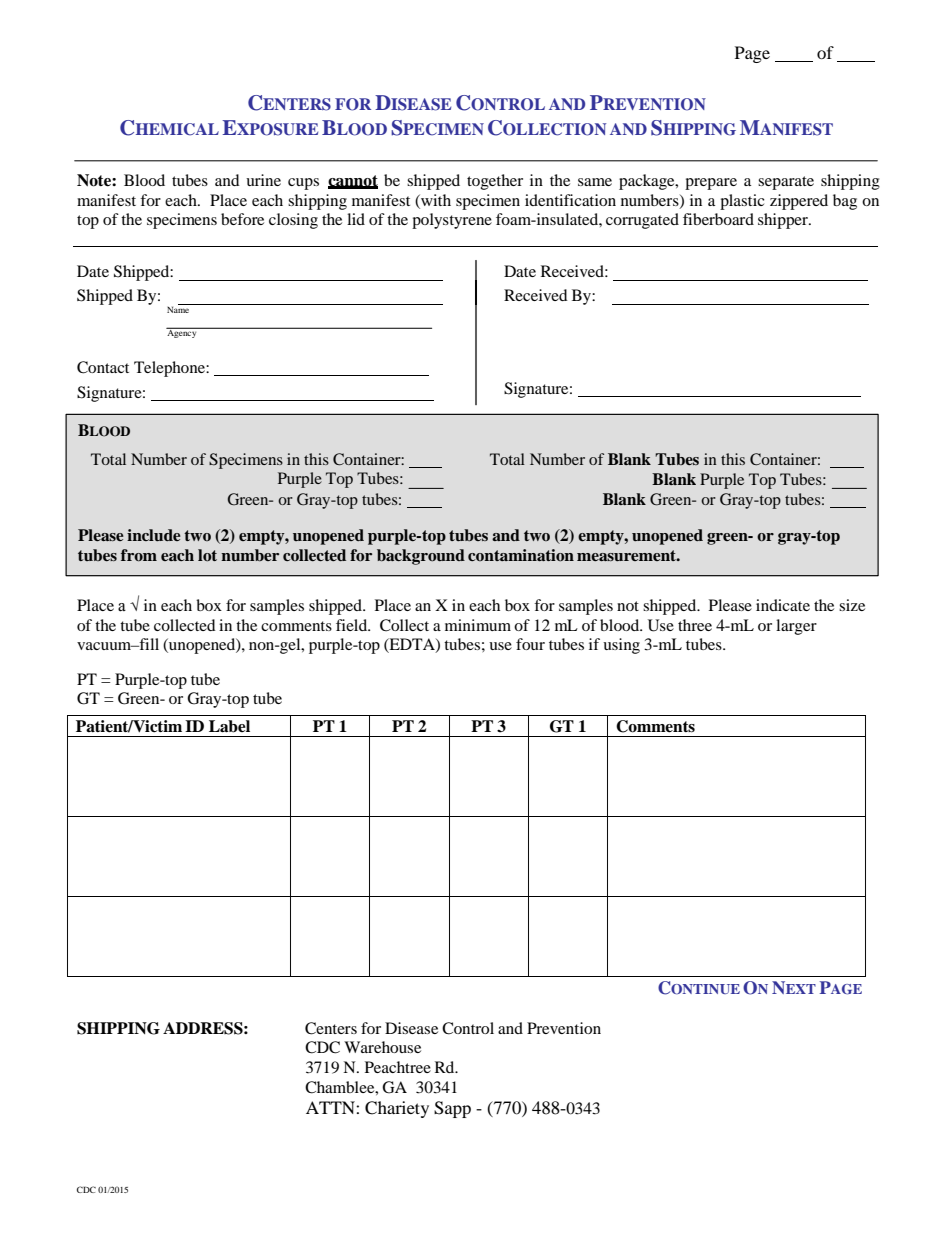 Image resolution: width=952 pixels, height=1233 pixels. What do you see at coordinates (229, 726) in the screenshot?
I see `Label` at bounding box center [229, 726].
